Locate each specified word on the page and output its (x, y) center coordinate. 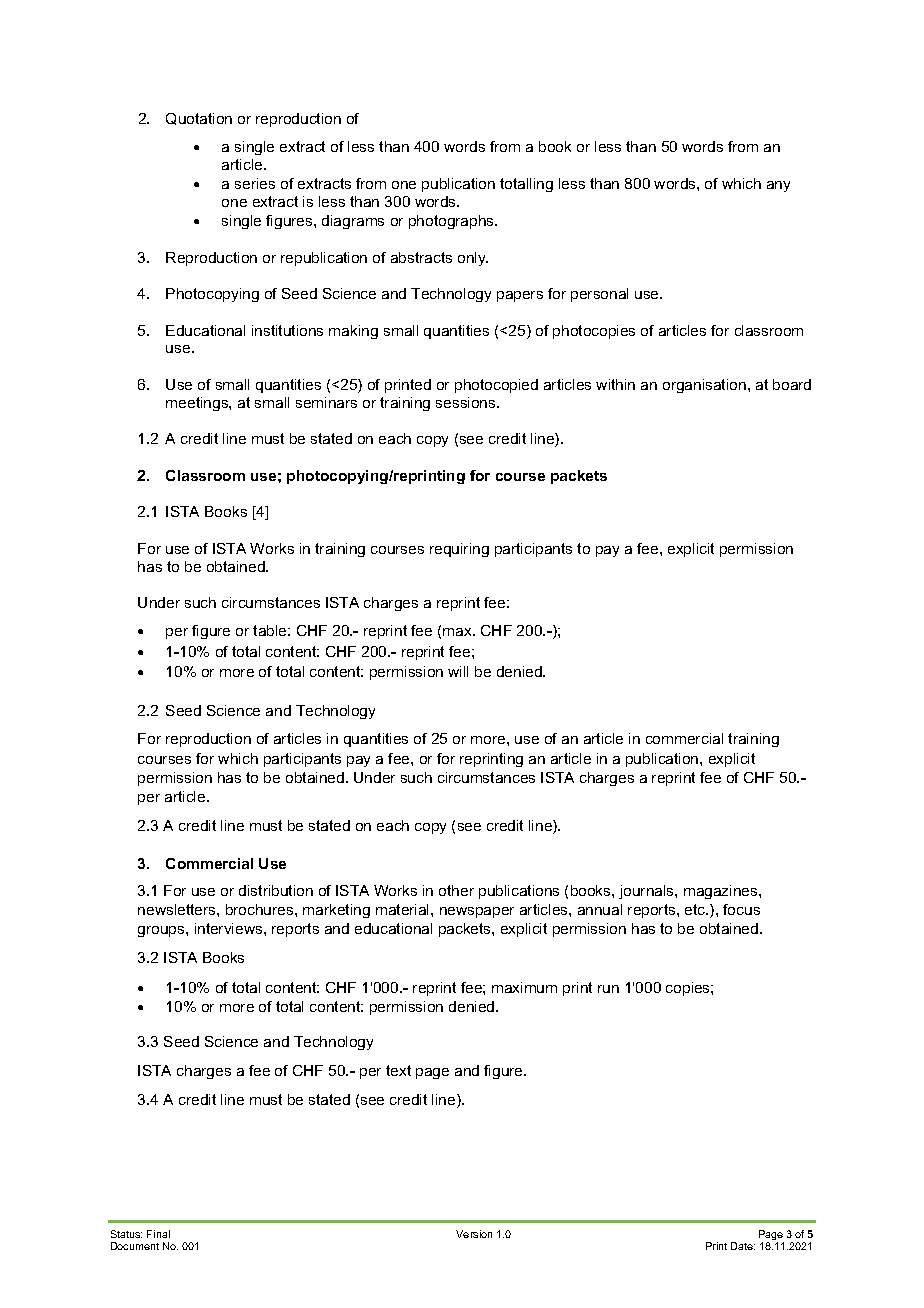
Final (158, 1234)
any (778, 186)
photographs (452, 222)
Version (474, 1234)
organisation (704, 386)
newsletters (178, 909)
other (456, 890)
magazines (722, 892)
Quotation (199, 119)
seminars (326, 402)
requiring (459, 550)
